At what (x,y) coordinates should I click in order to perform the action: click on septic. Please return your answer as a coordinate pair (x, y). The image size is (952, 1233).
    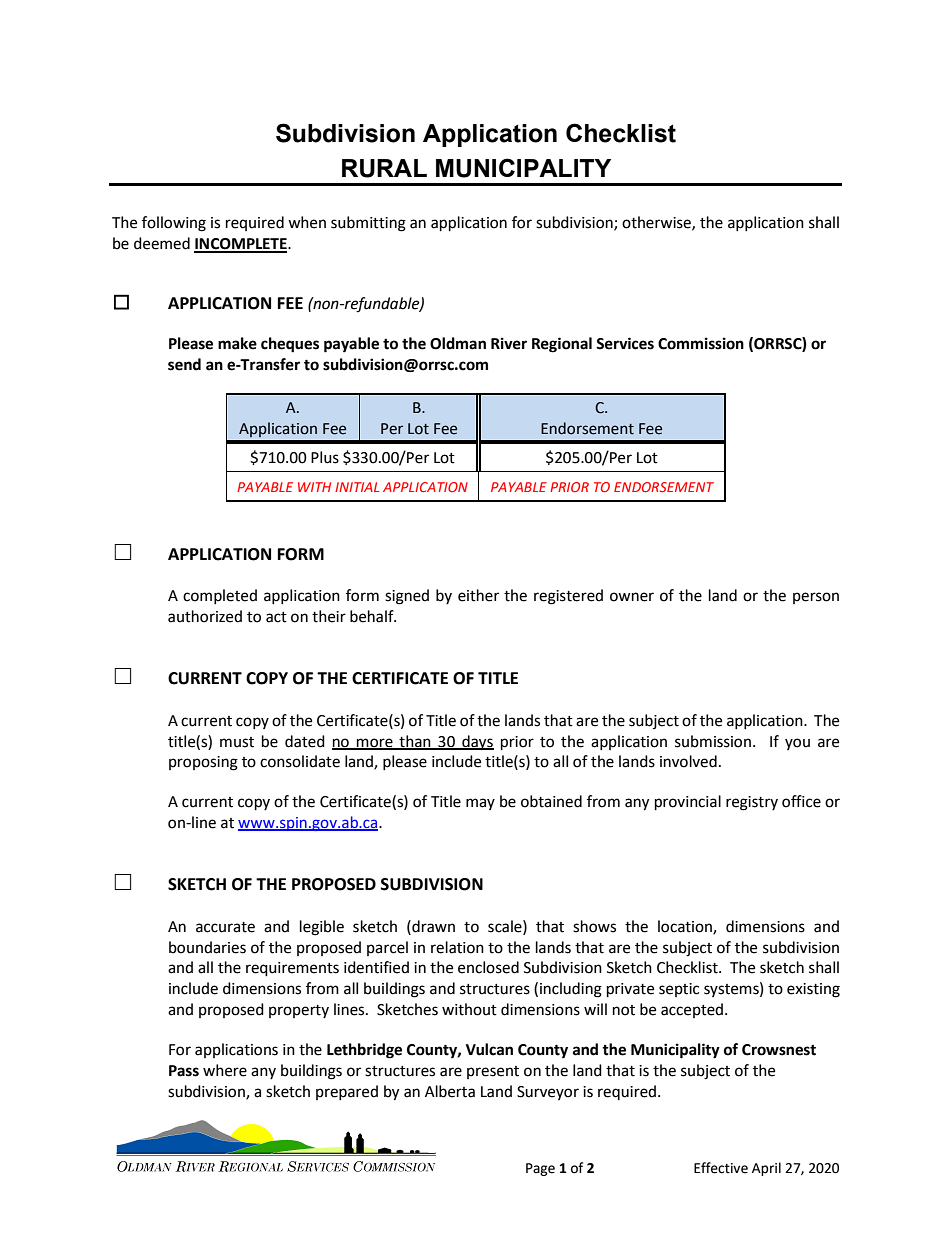
    Looking at the image, I should click on (679, 990).
